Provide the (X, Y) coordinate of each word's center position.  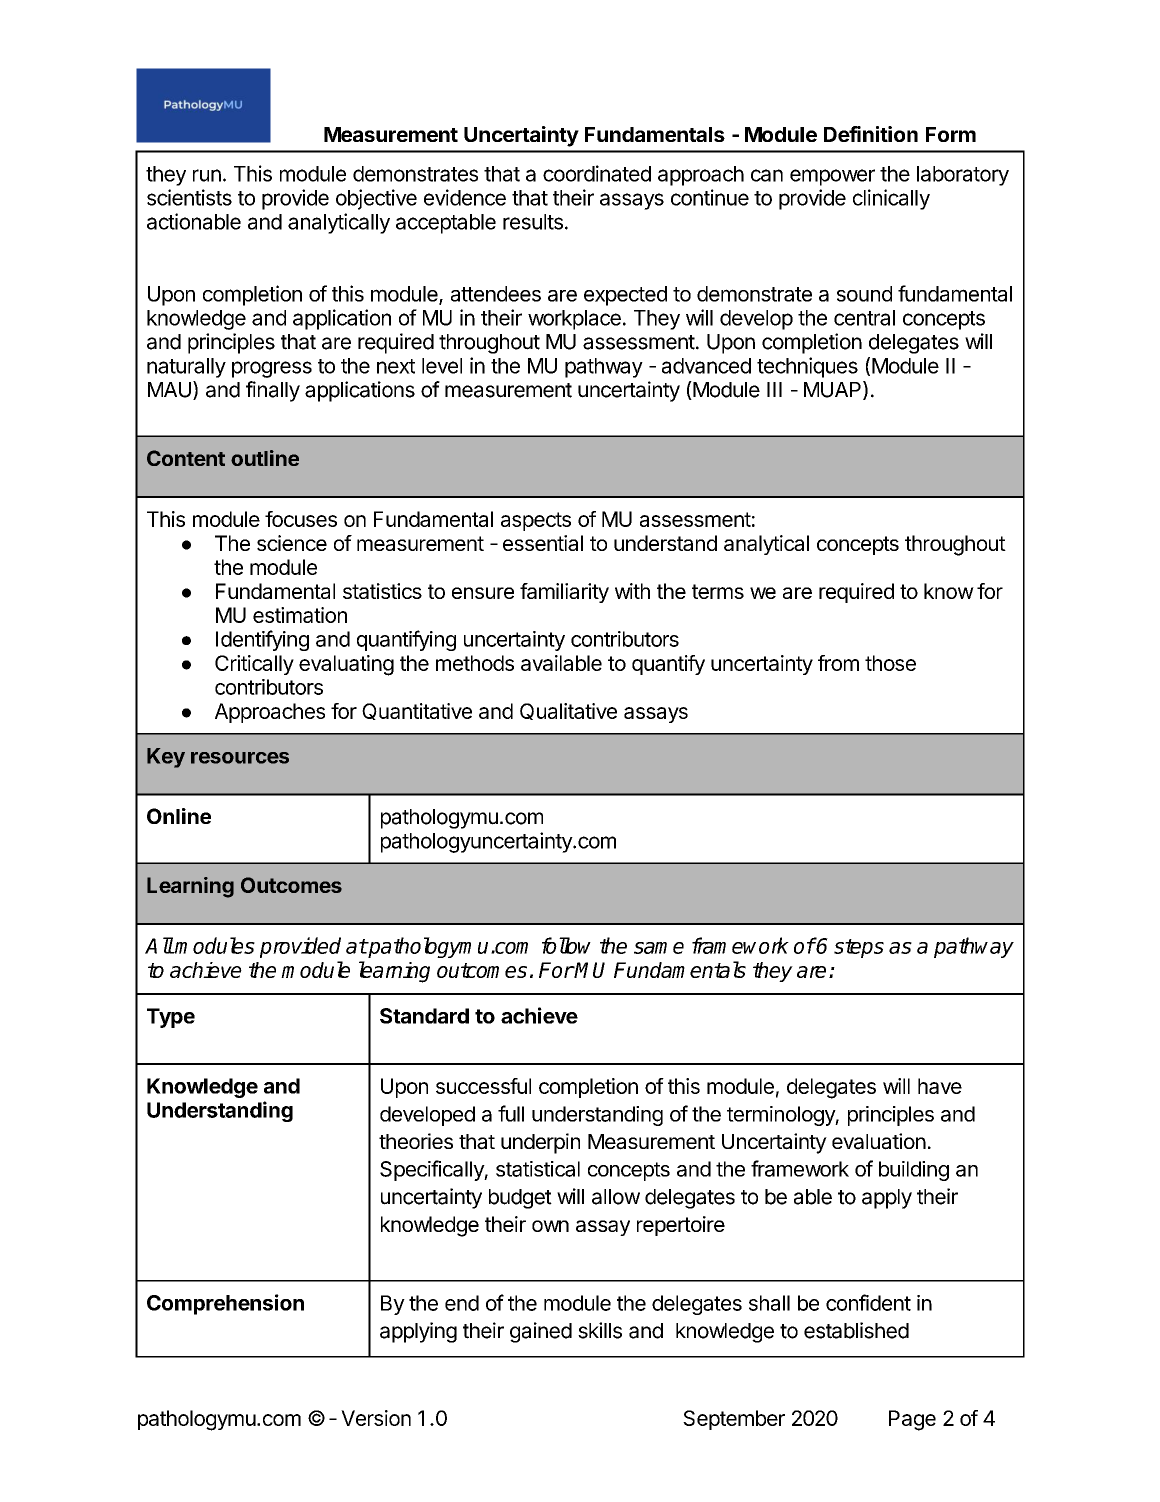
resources (240, 758)
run (207, 175)
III (774, 389)
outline (265, 458)
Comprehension (225, 1304)
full (511, 1113)
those (890, 663)
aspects (536, 521)
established (856, 1330)
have (940, 1086)
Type (171, 1018)
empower (832, 177)
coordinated (597, 173)
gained (541, 1332)
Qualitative (568, 711)
